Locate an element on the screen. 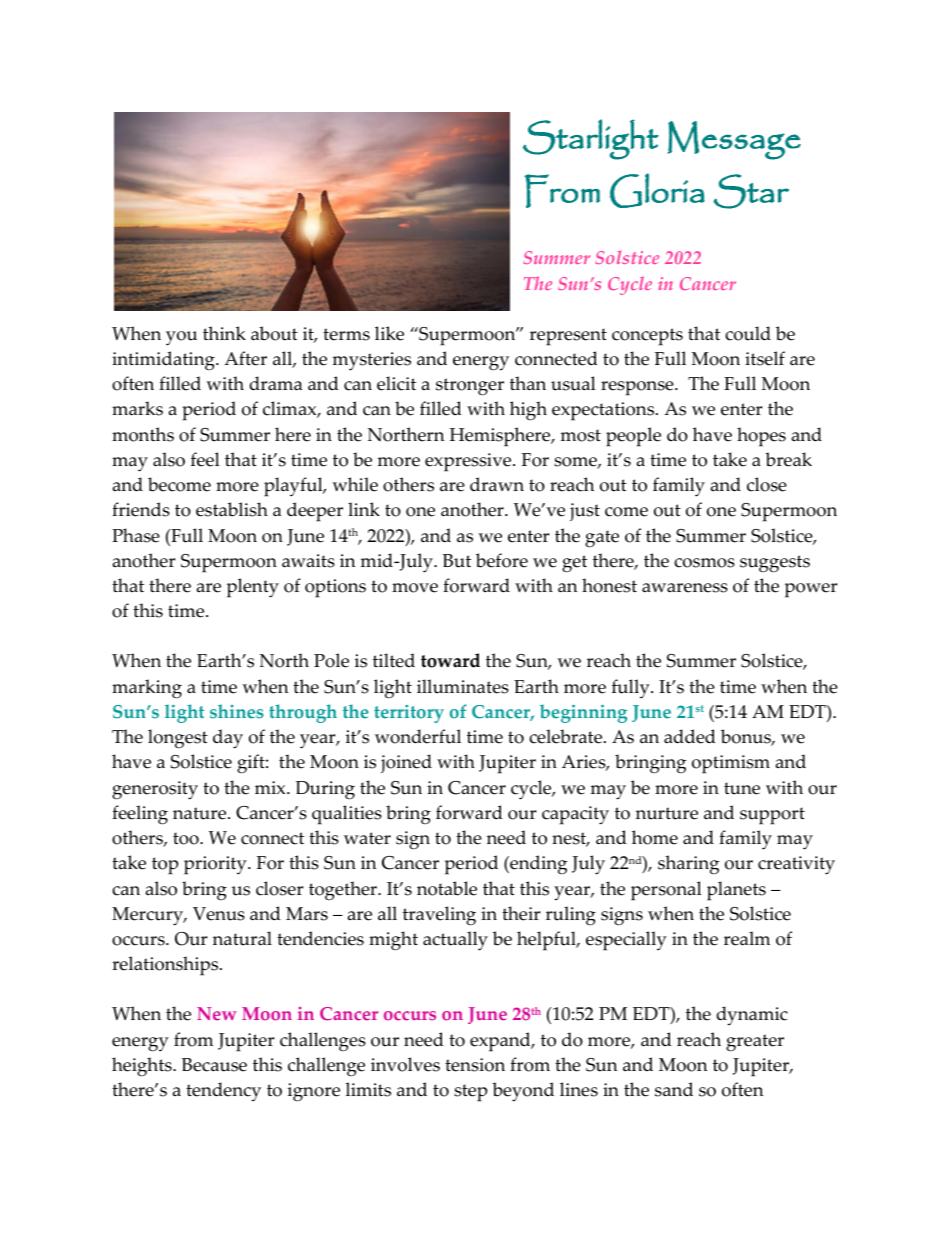 The height and width of the screenshot is (1233, 952). day is located at coordinates (228, 739).
